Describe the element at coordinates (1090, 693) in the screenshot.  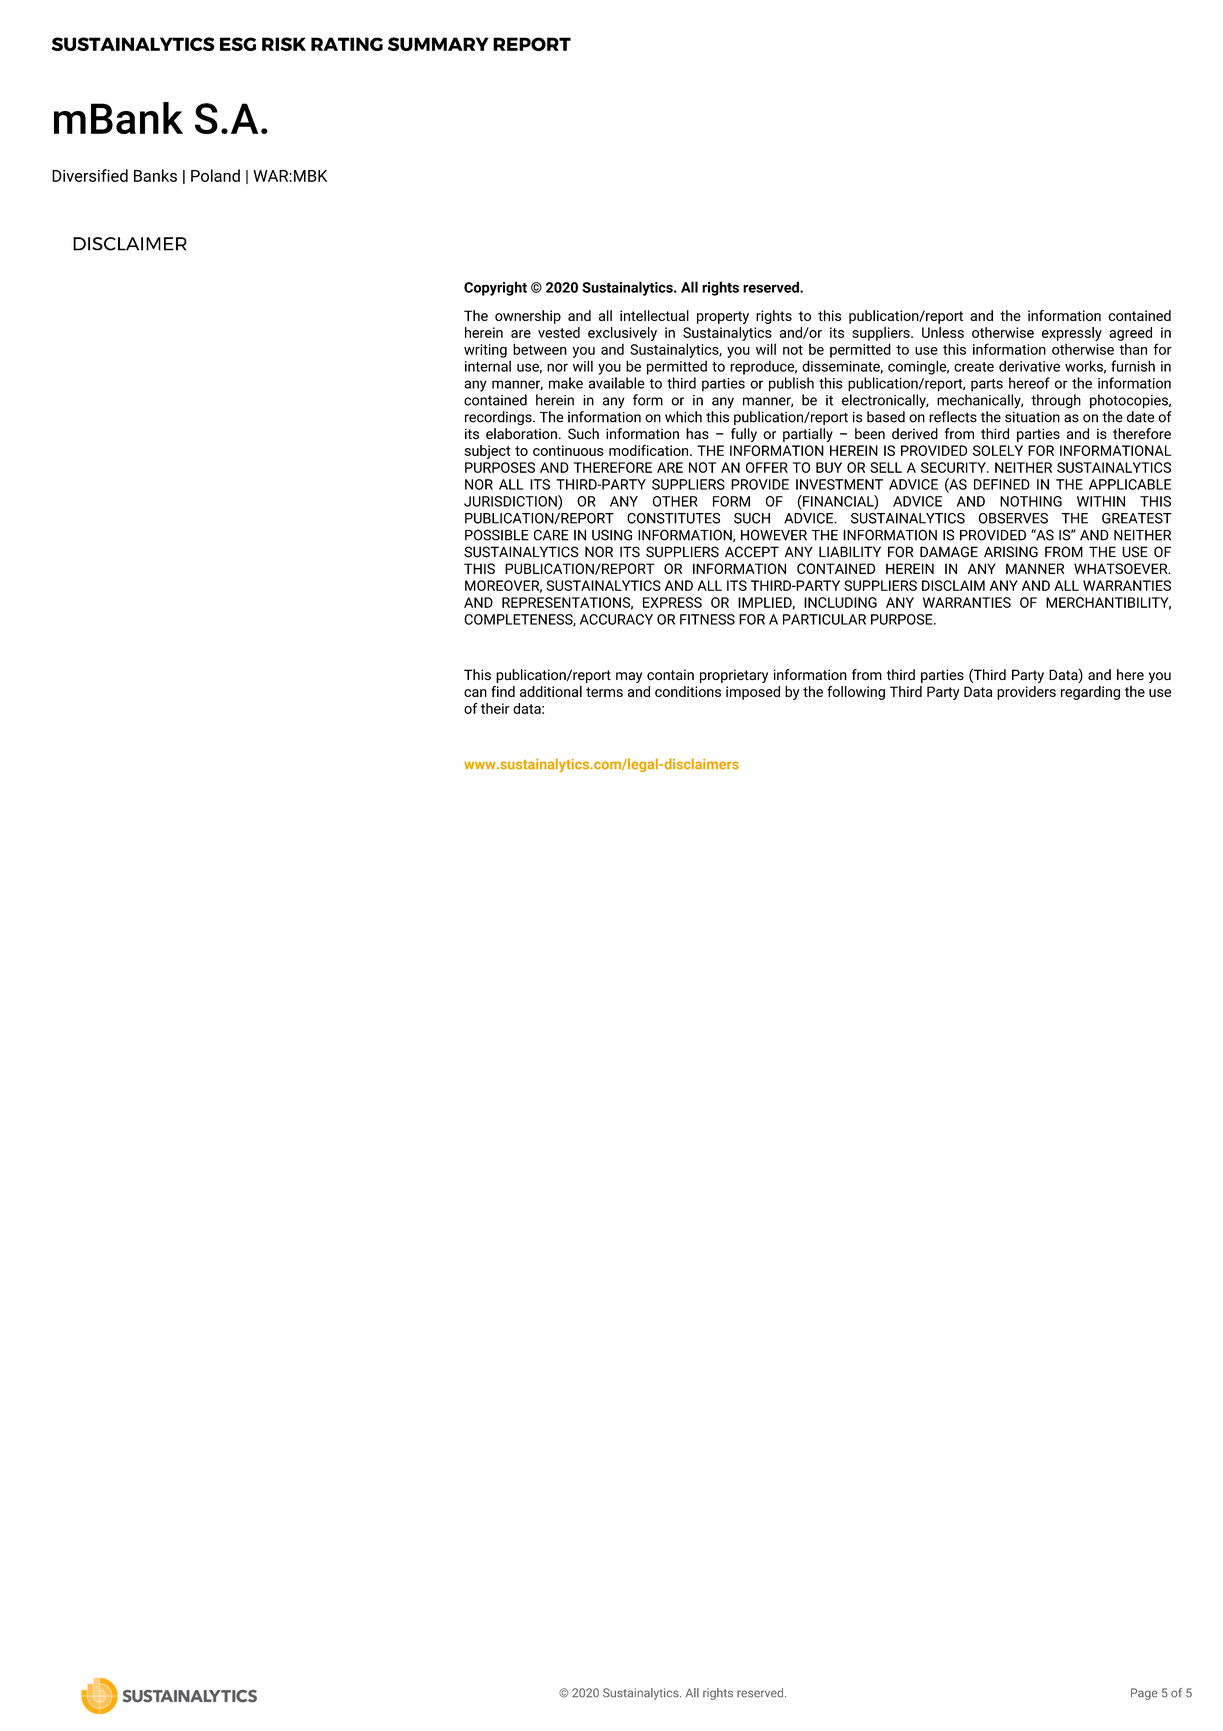
I see `regarding` at that location.
